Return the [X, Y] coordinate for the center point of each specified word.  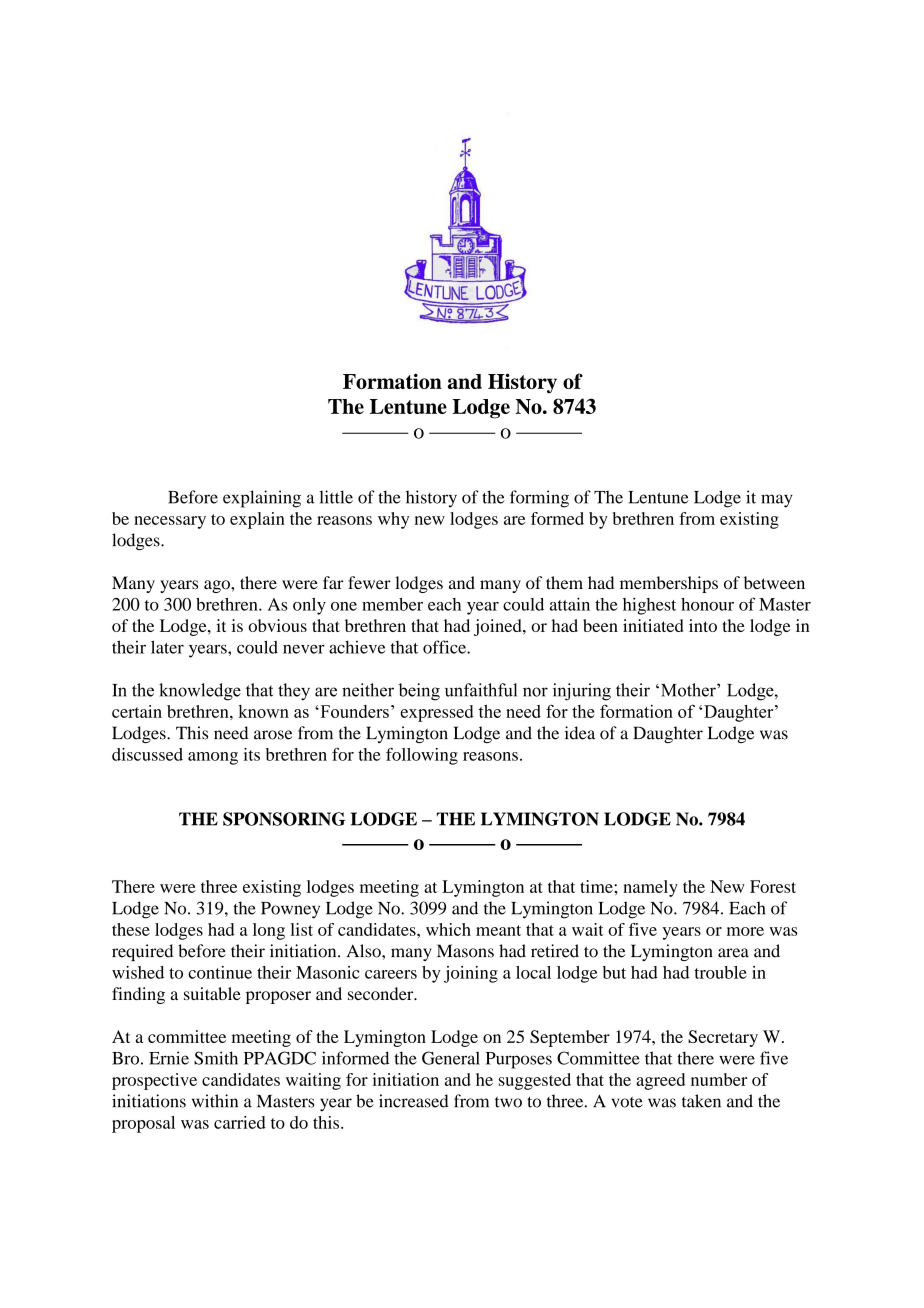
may [777, 501]
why [393, 520]
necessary [170, 522]
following [422, 756]
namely [650, 888]
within [215, 1101]
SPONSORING [284, 819]
